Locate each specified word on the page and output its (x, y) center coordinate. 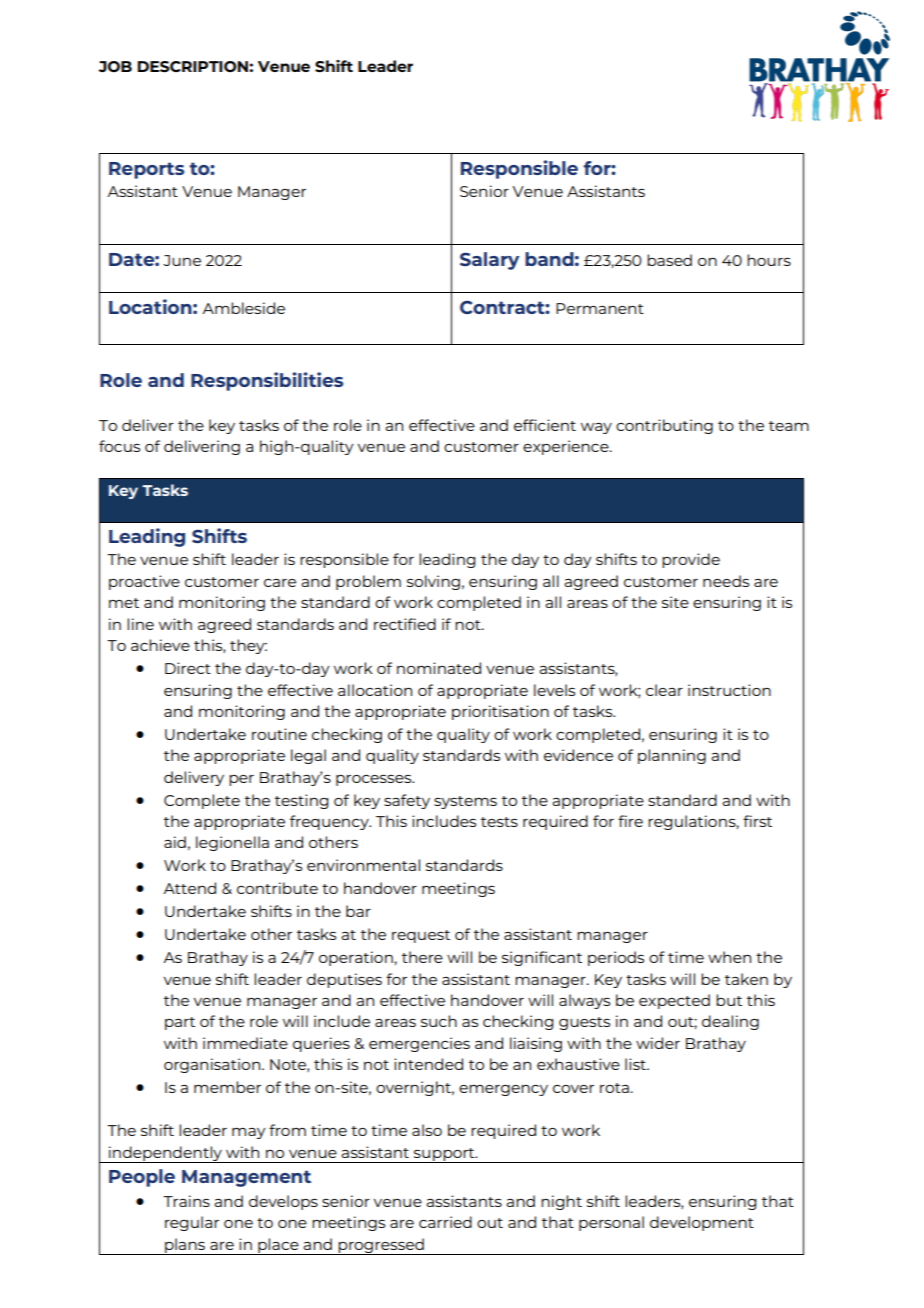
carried (445, 1222)
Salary (489, 261)
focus (119, 446)
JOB (115, 66)
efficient (545, 425)
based (669, 260)
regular (192, 1223)
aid (175, 842)
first (757, 821)
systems (465, 802)
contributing (664, 426)
